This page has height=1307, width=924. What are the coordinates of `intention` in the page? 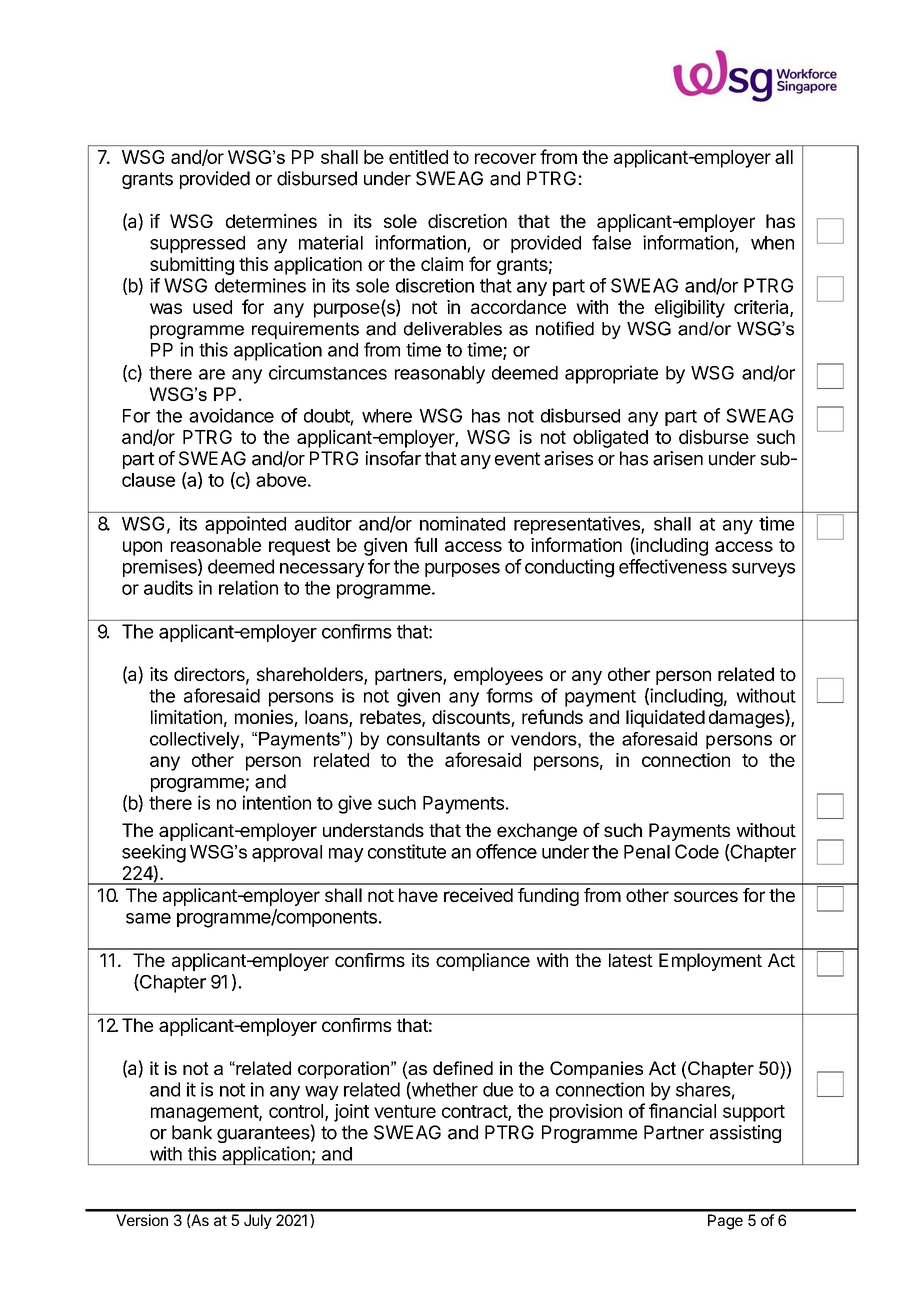 It's located at (277, 802).
